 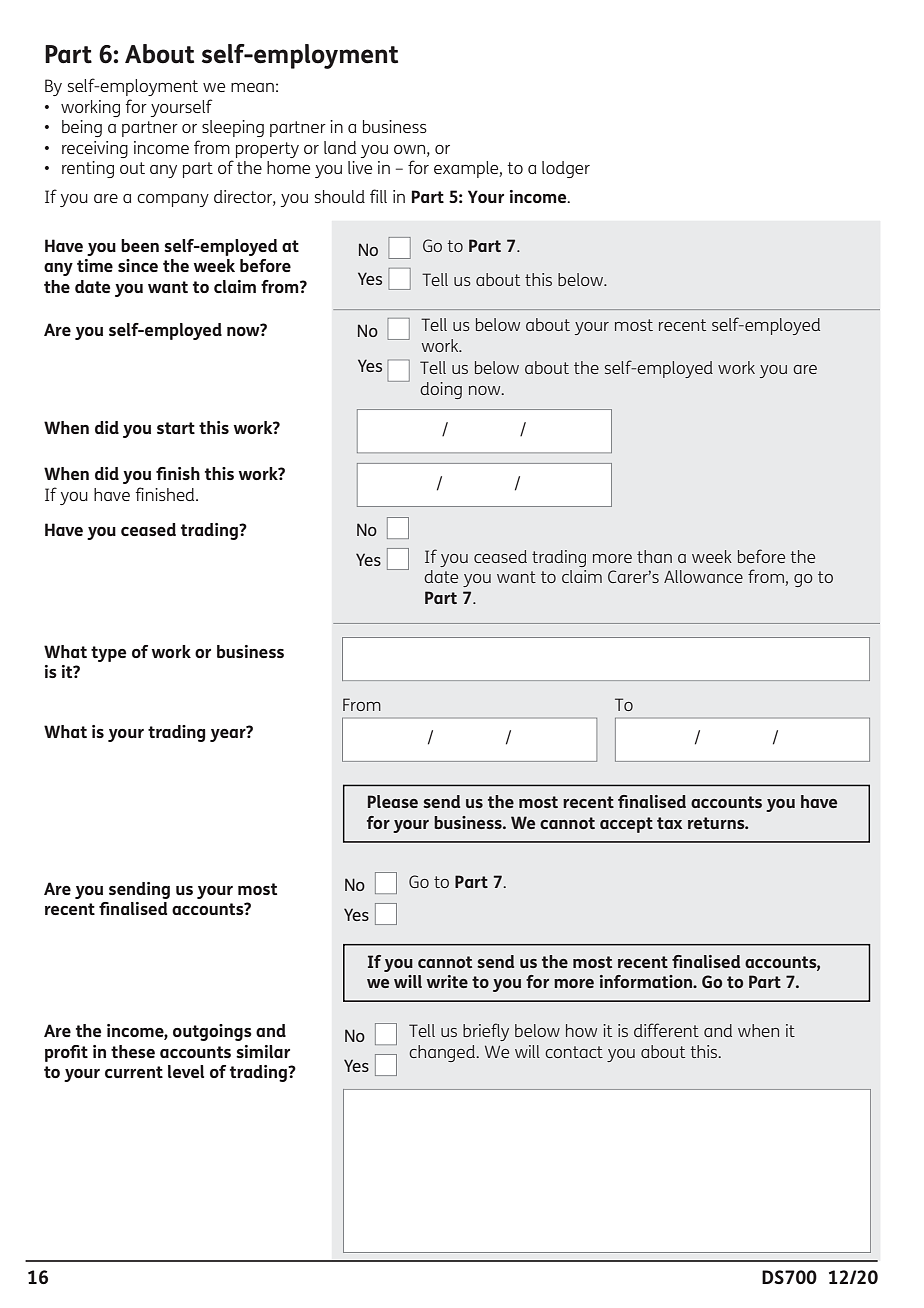 What do you see at coordinates (566, 169) in the screenshot?
I see `lodger` at bounding box center [566, 169].
